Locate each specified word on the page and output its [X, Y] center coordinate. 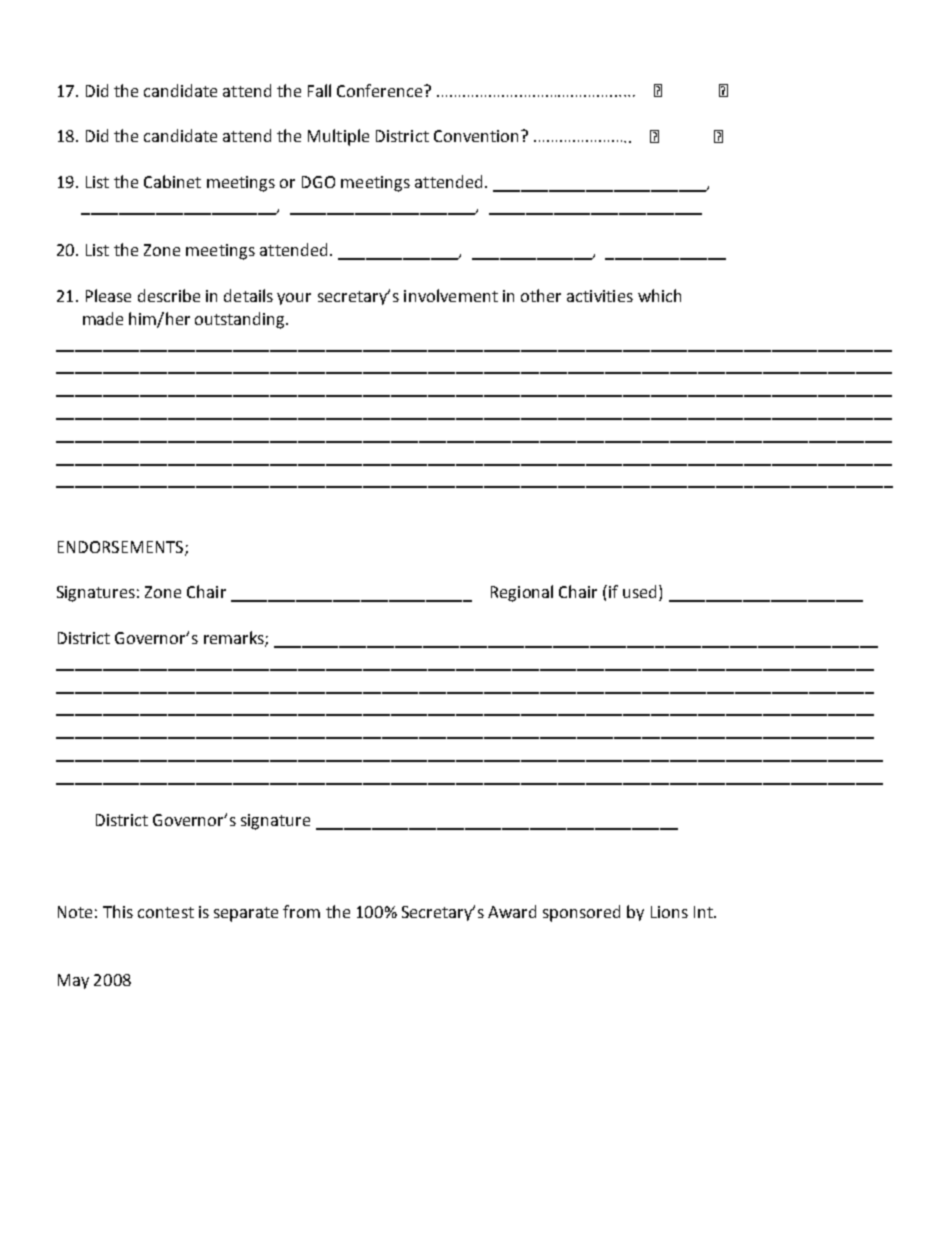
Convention [476, 136]
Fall [319, 90]
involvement [451, 295]
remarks [235, 639]
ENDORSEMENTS [122, 548]
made [103, 318]
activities [600, 296]
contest [166, 912]
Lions [669, 912]
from [301, 911]
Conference [381, 90]
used [641, 593]
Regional [522, 593]
